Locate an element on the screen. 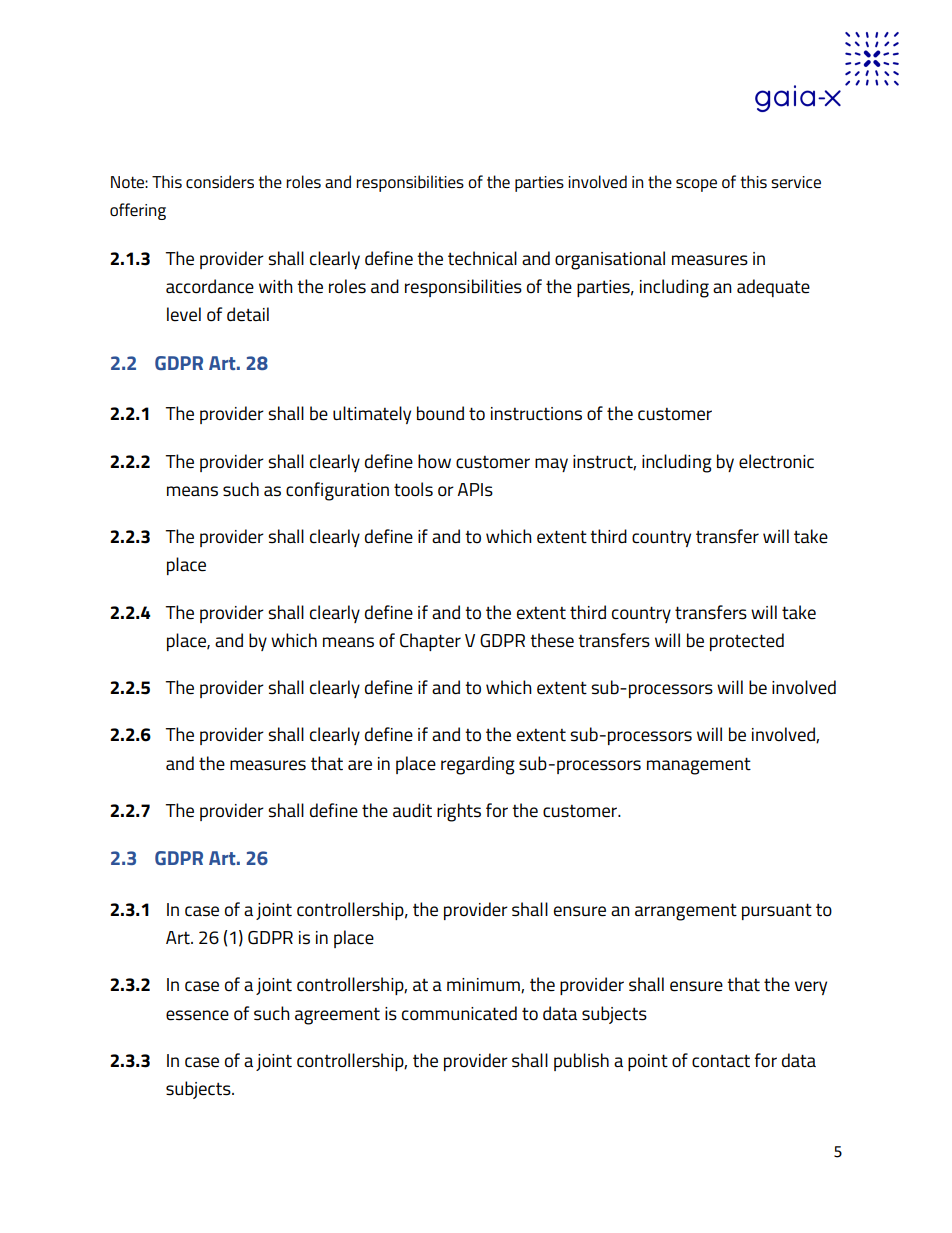 The image size is (952, 1233). electronic is located at coordinates (776, 461).
